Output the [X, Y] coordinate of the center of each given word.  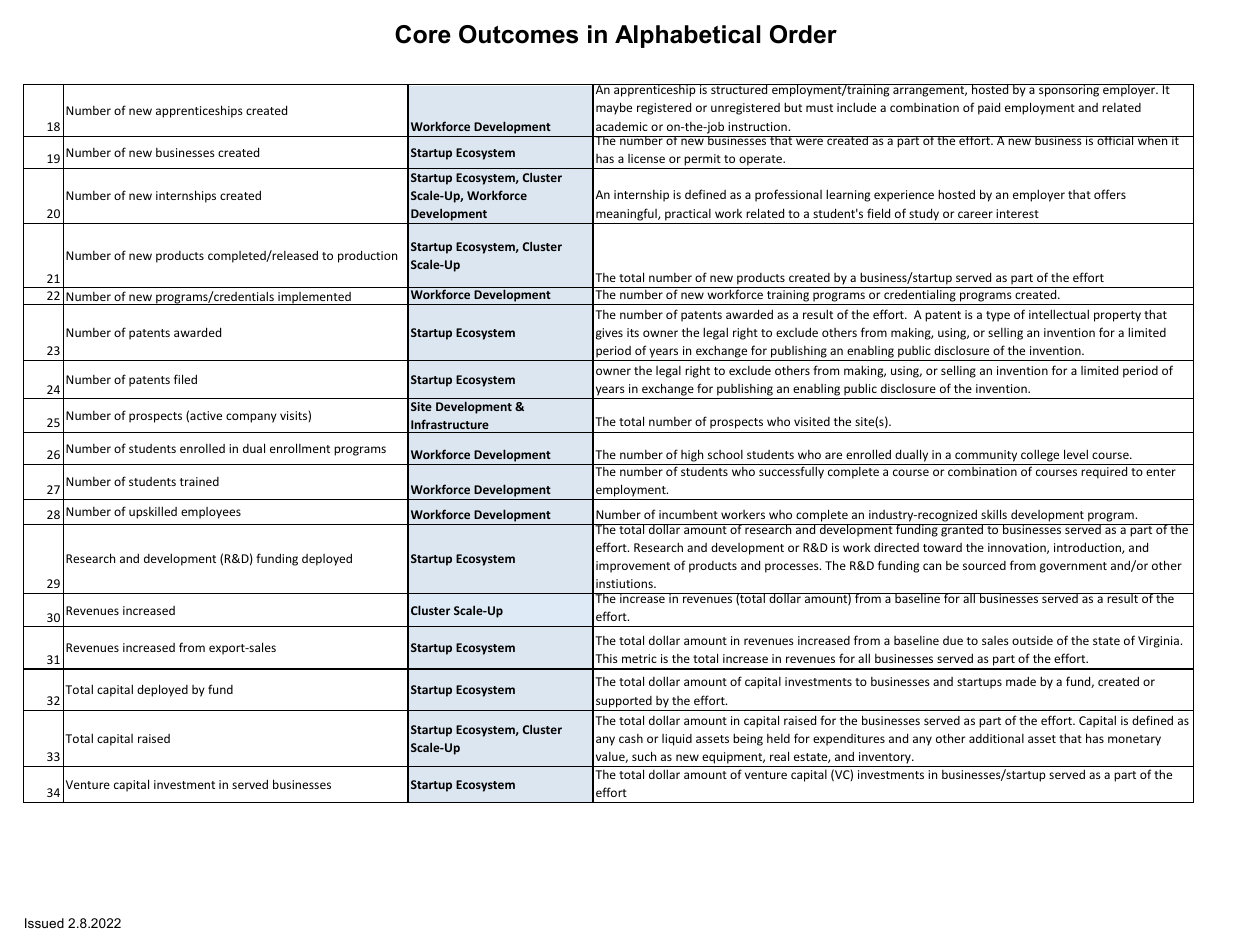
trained [199, 481]
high [692, 455]
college [1040, 455]
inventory [886, 758]
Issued [44, 923]
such [644, 756]
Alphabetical [687, 36]
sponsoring [1069, 90]
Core [423, 34]
